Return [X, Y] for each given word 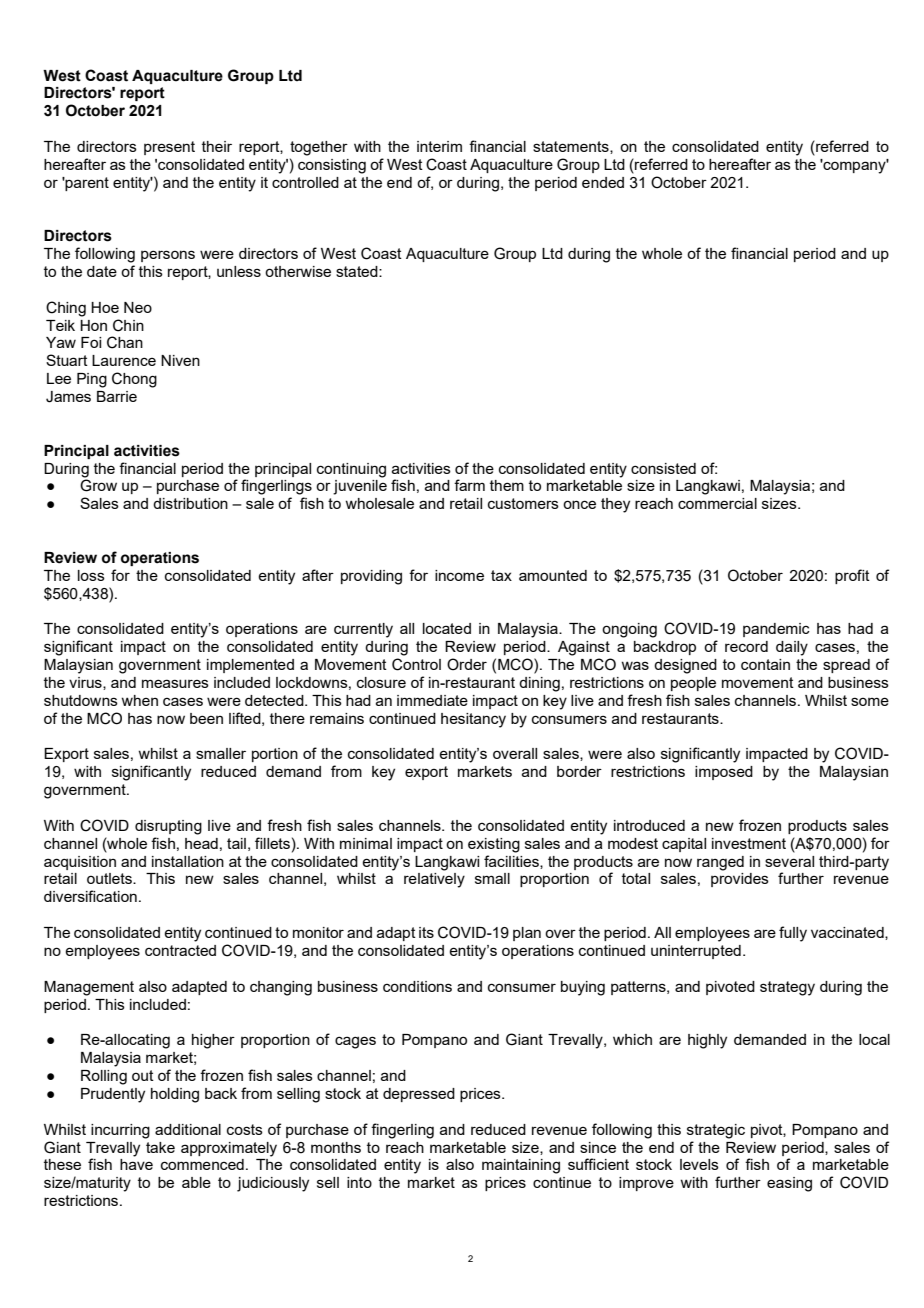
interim [439, 146]
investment [749, 843]
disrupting [168, 827]
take [160, 1147]
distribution [190, 503]
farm [469, 485]
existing [494, 845]
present [169, 148]
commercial [717, 503]
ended [603, 182]
